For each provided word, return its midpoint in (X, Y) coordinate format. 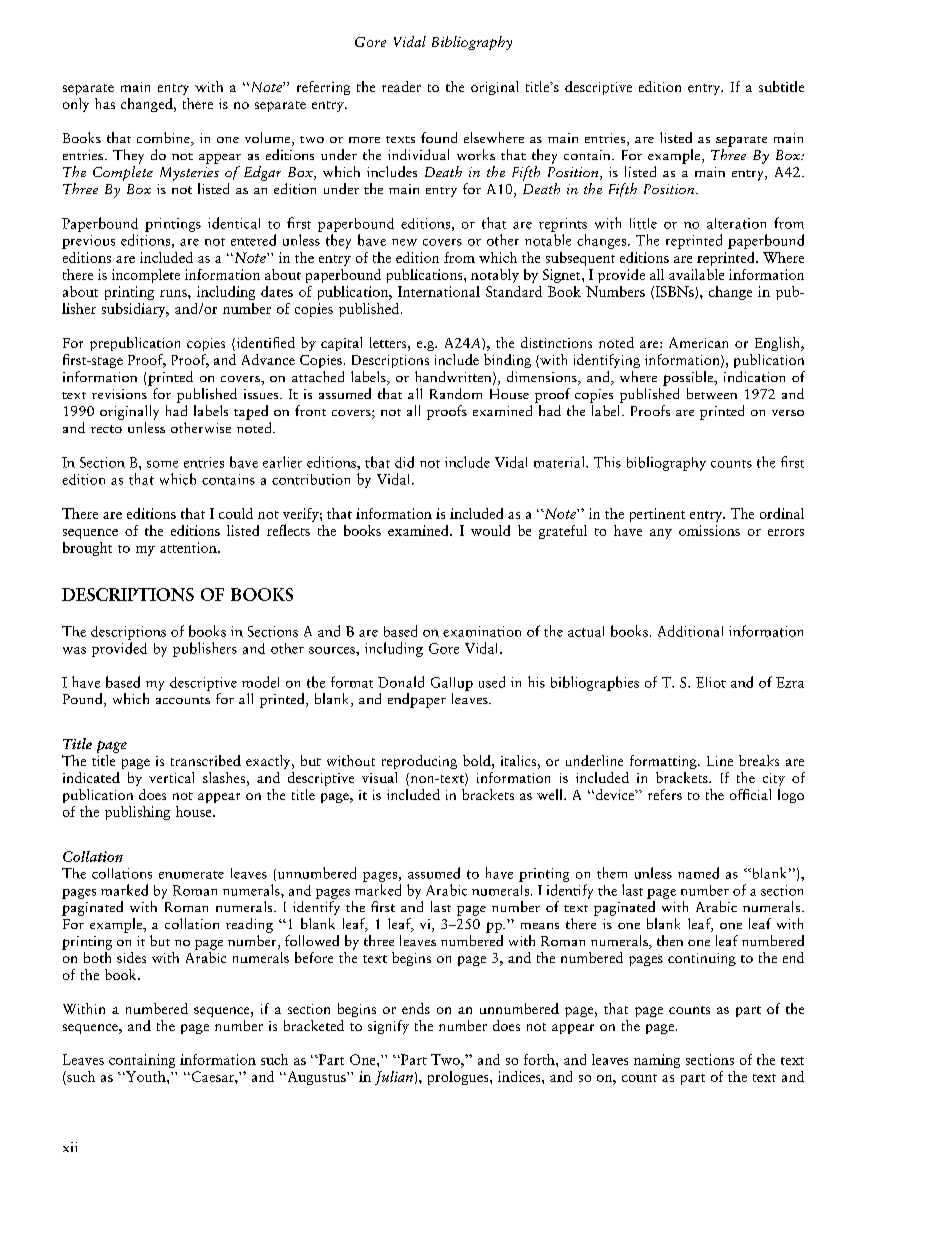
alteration (736, 223)
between (712, 393)
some (162, 464)
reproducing (419, 762)
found (439, 137)
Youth (146, 1076)
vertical (171, 777)
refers (665, 794)
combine (164, 139)
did (404, 462)
